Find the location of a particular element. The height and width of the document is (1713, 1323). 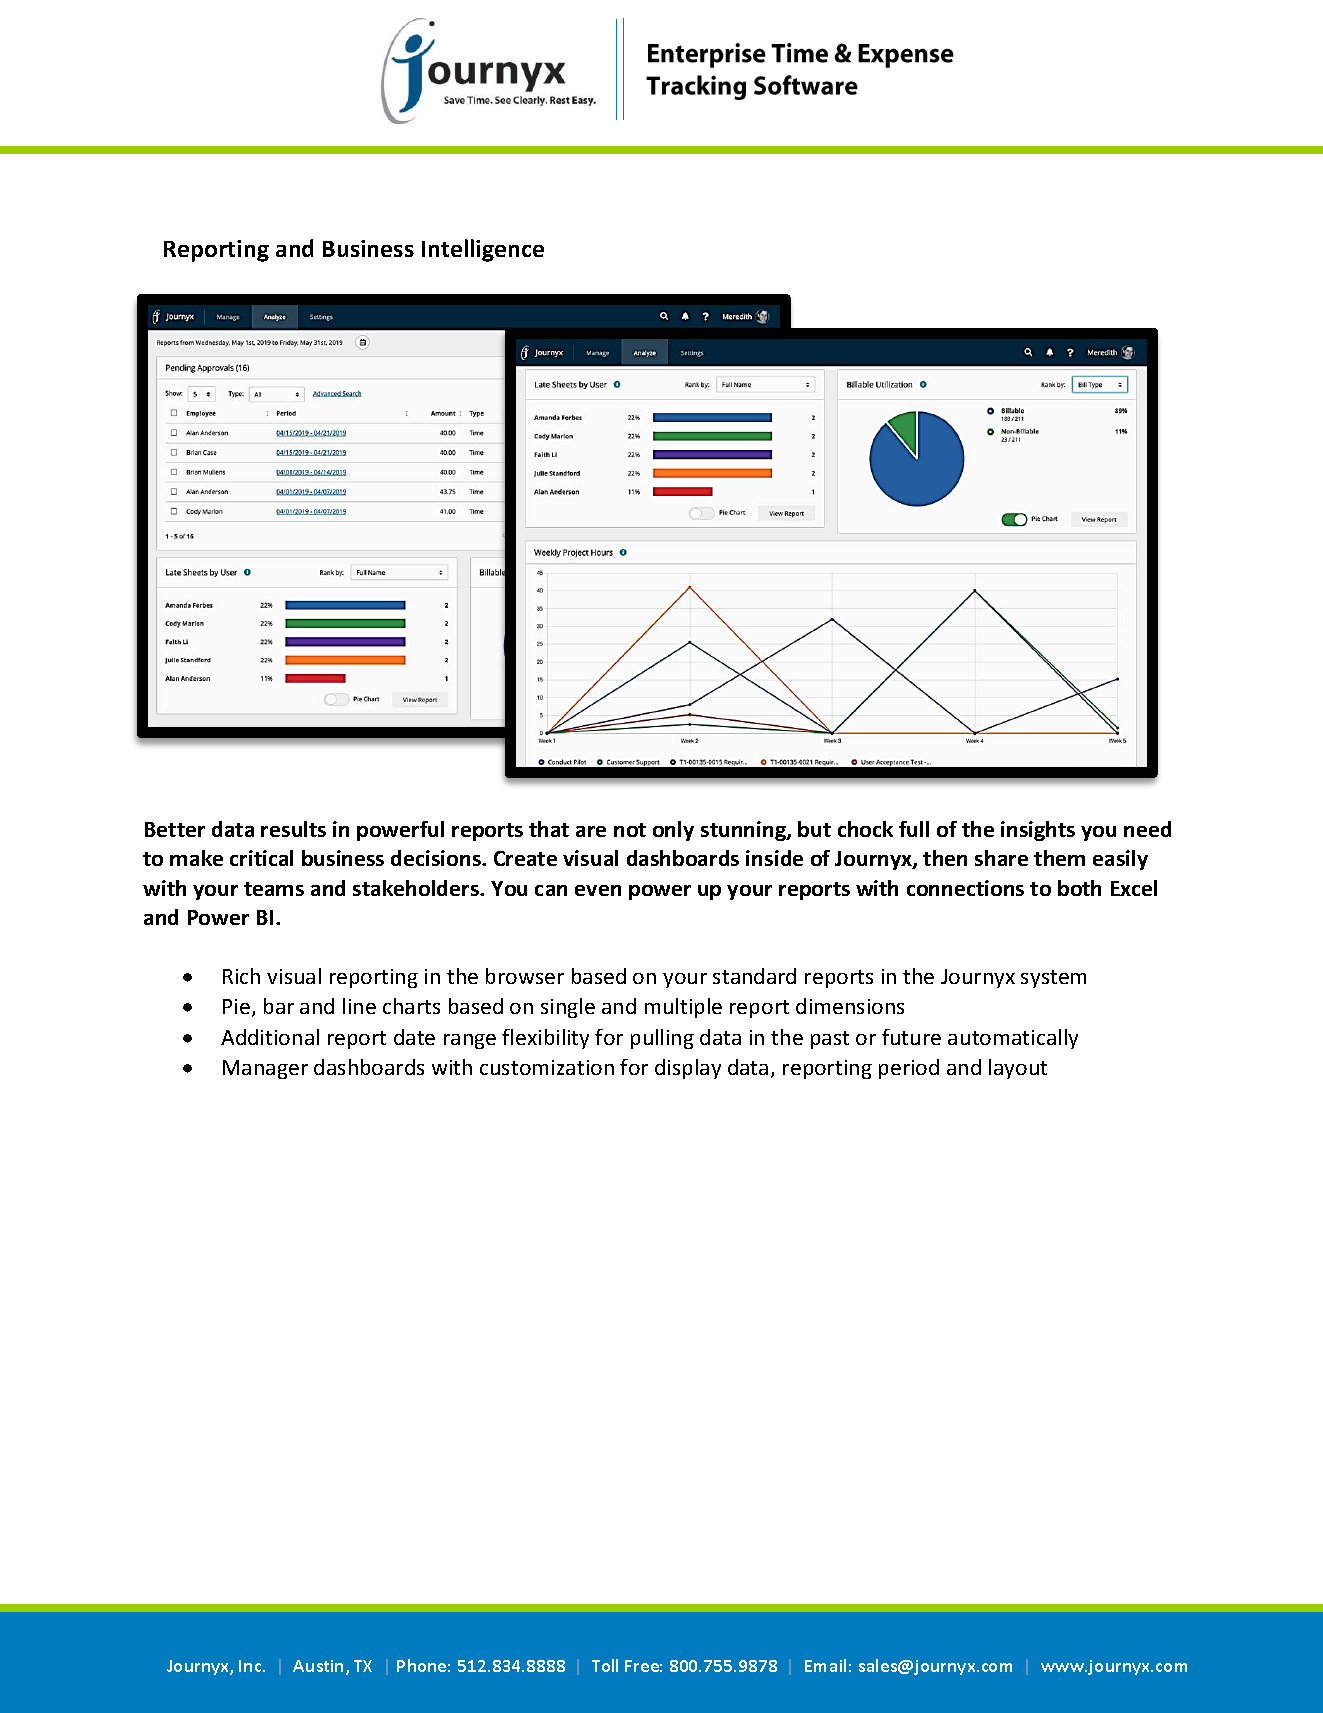

Toll is located at coordinates (605, 1665).
